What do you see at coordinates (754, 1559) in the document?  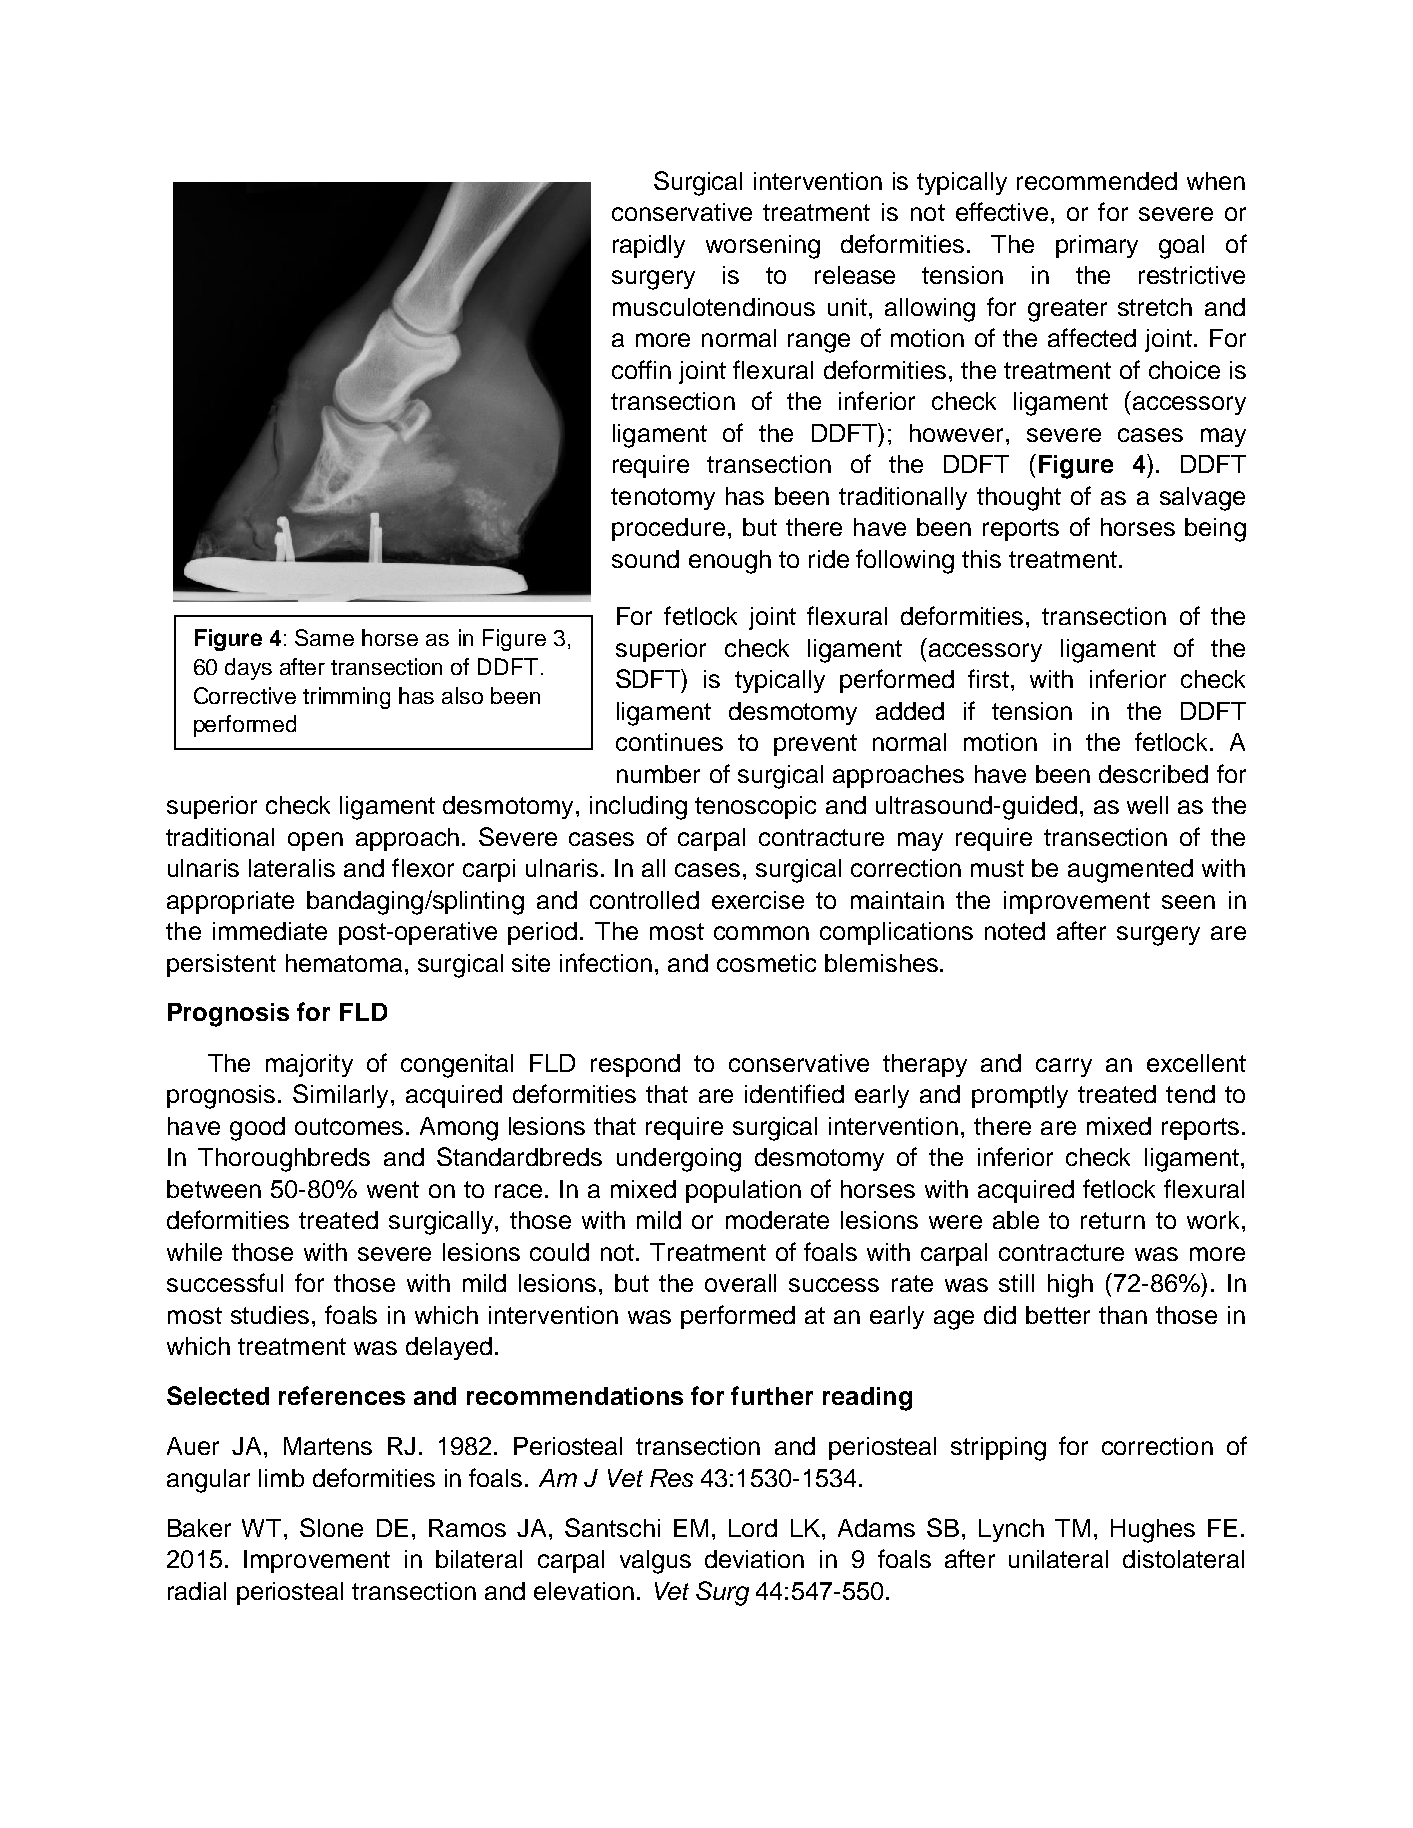 I see `deviation` at bounding box center [754, 1559].
